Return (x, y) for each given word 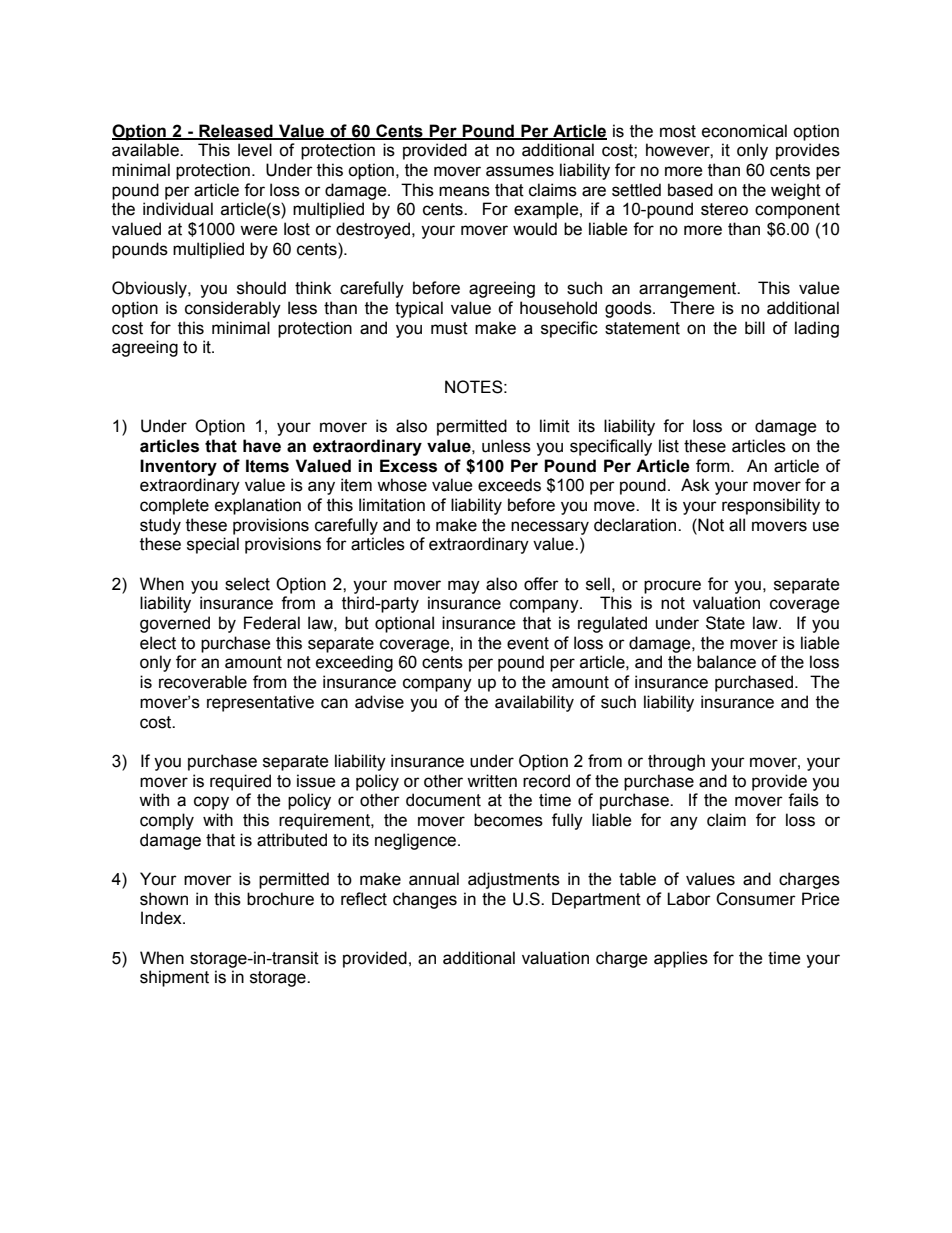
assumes (520, 171)
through (676, 762)
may (464, 587)
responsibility (771, 506)
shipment (174, 978)
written (492, 781)
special (213, 545)
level (255, 150)
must (449, 328)
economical (744, 131)
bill (755, 328)
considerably (233, 309)
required (240, 782)
